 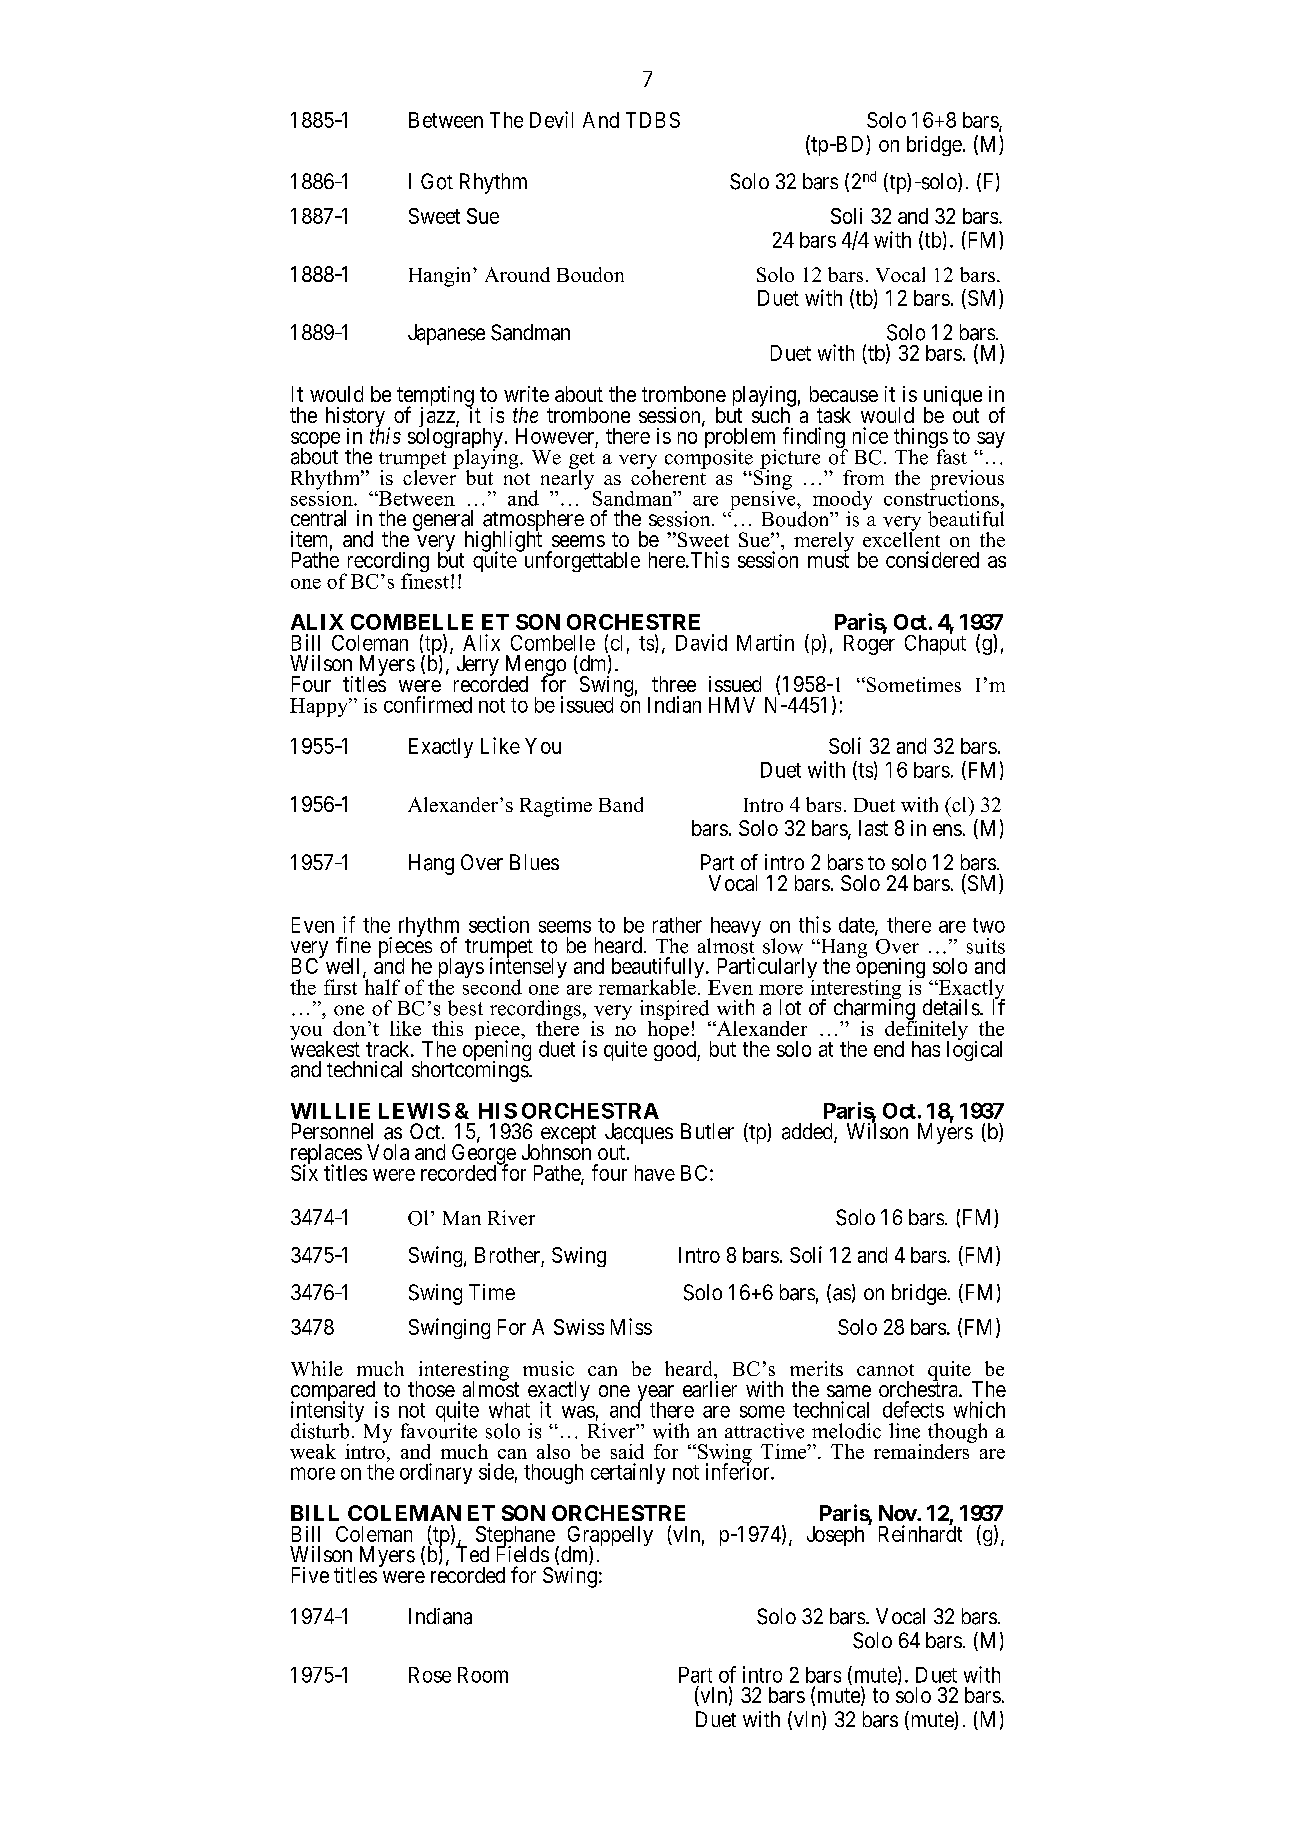 What do you see at coordinates (953, 397) in the screenshot?
I see `unique` at bounding box center [953, 397].
